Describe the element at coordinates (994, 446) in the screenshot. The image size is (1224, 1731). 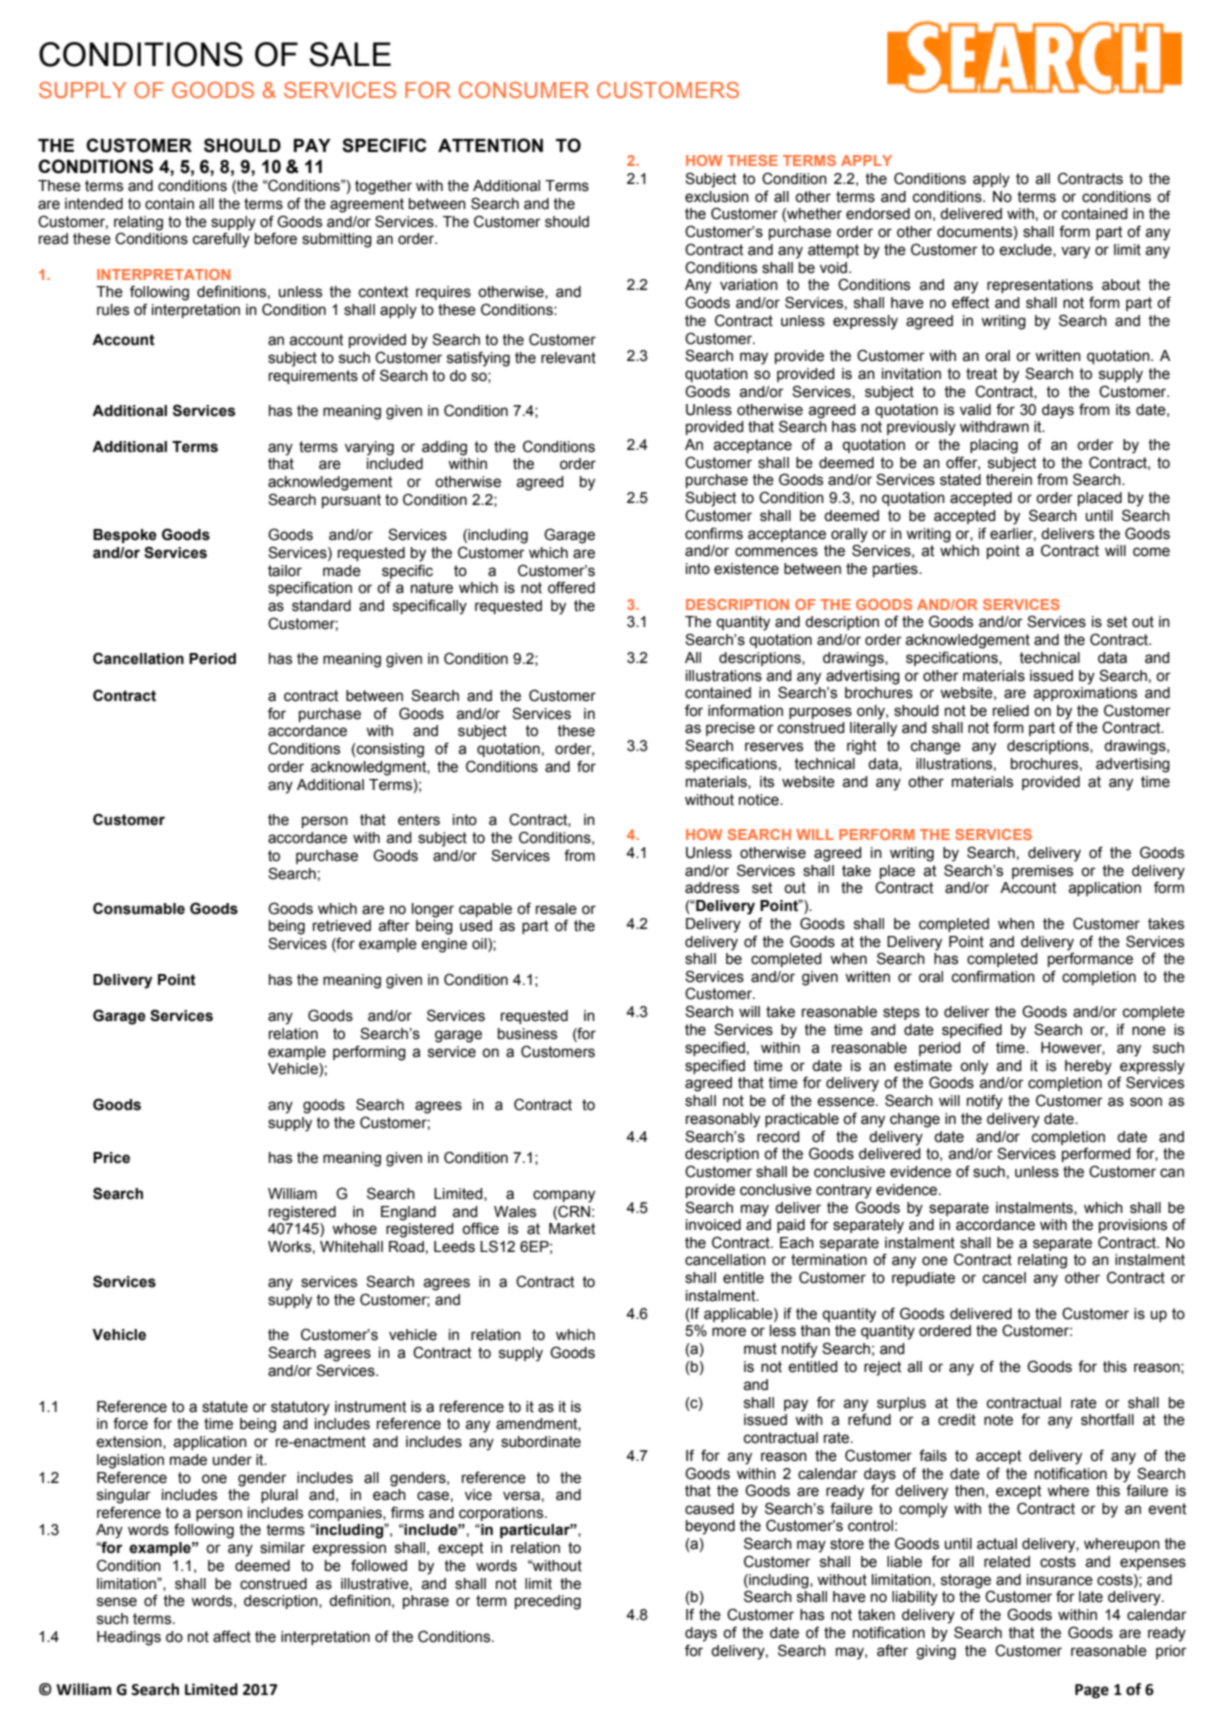
I see `placing` at that location.
